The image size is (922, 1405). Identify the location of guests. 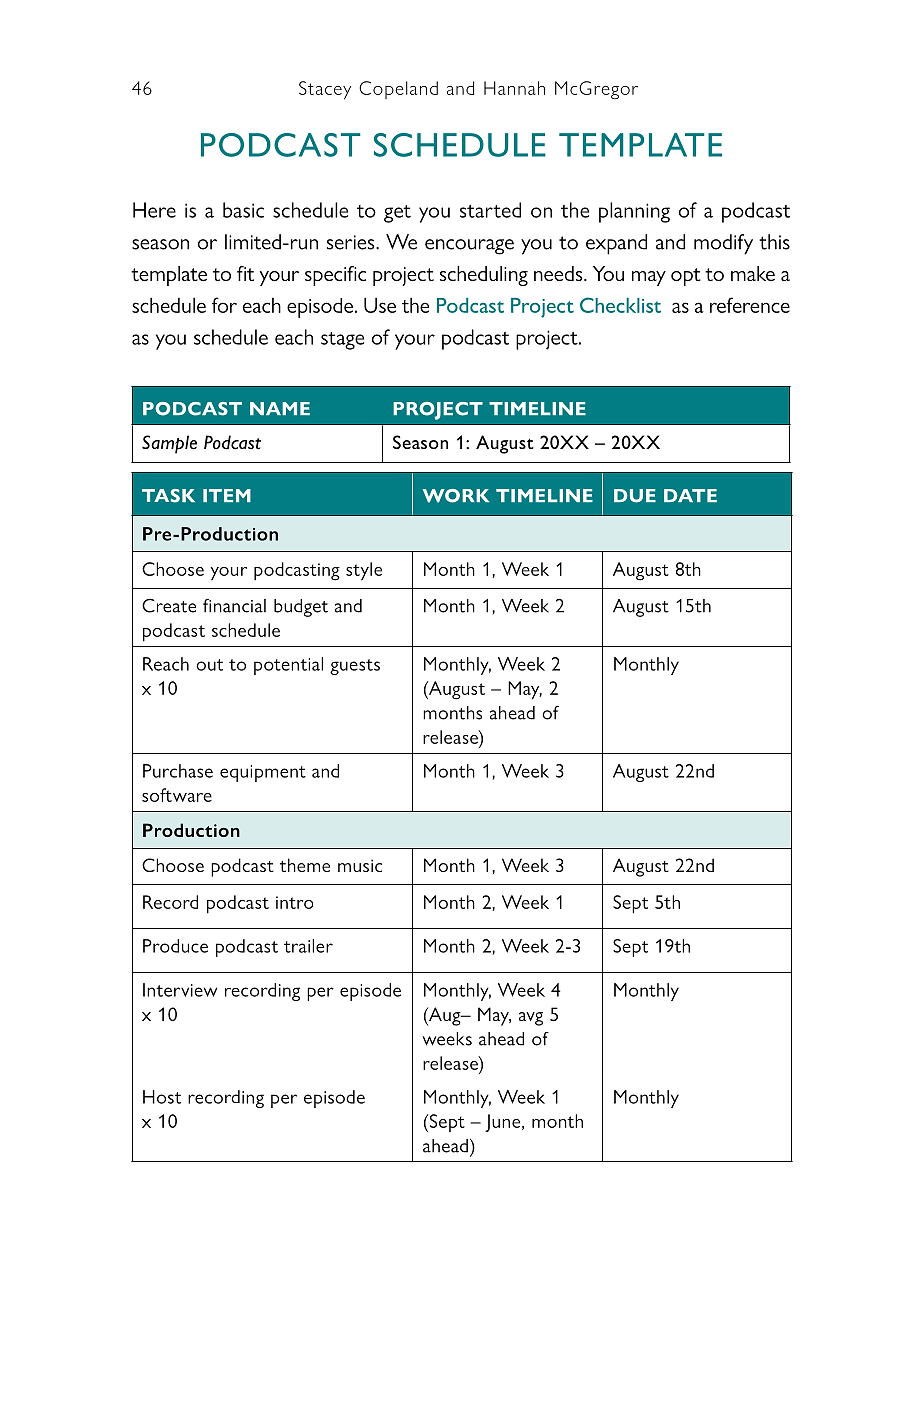
(355, 667).
